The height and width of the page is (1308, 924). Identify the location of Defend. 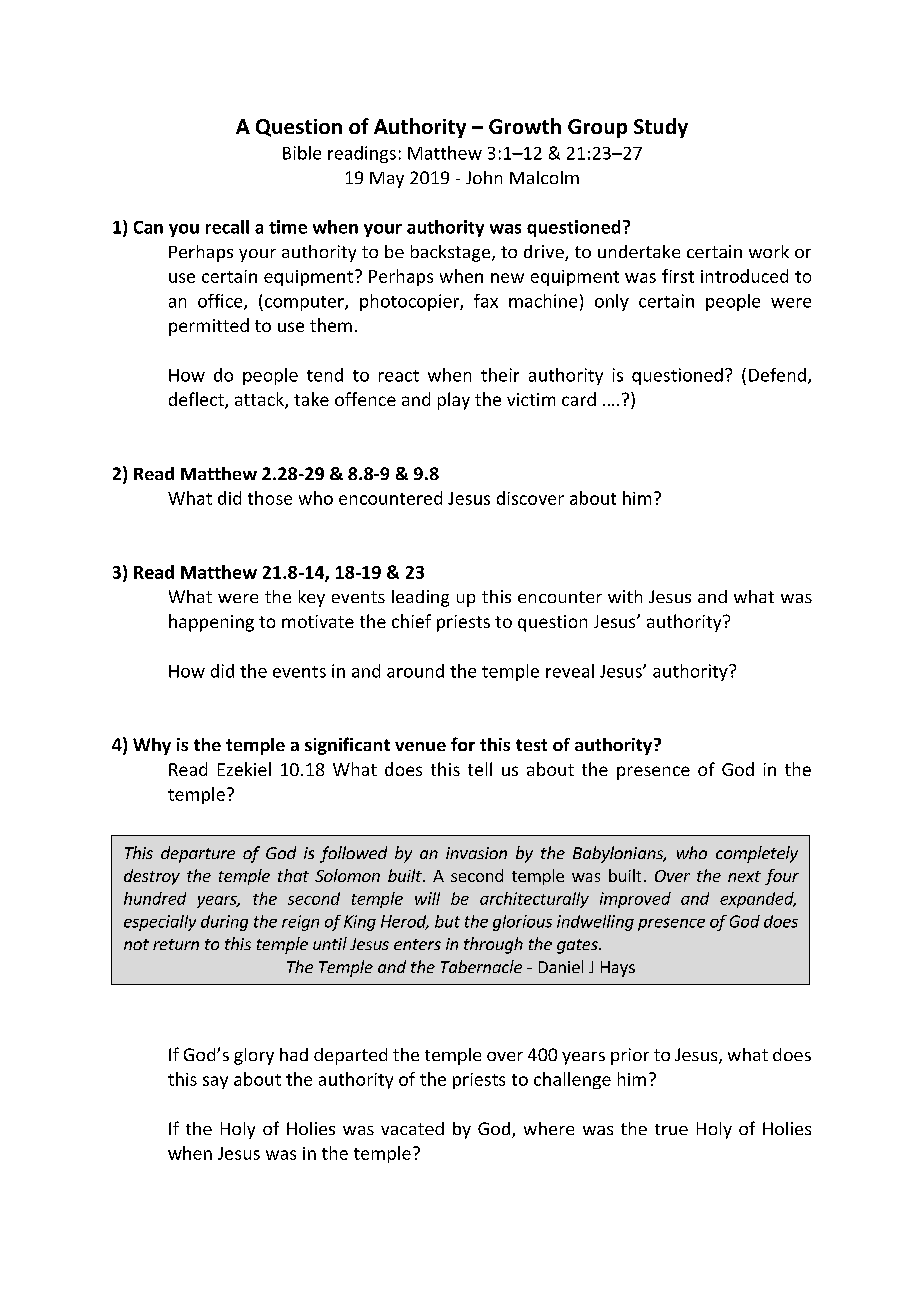
(777, 375).
